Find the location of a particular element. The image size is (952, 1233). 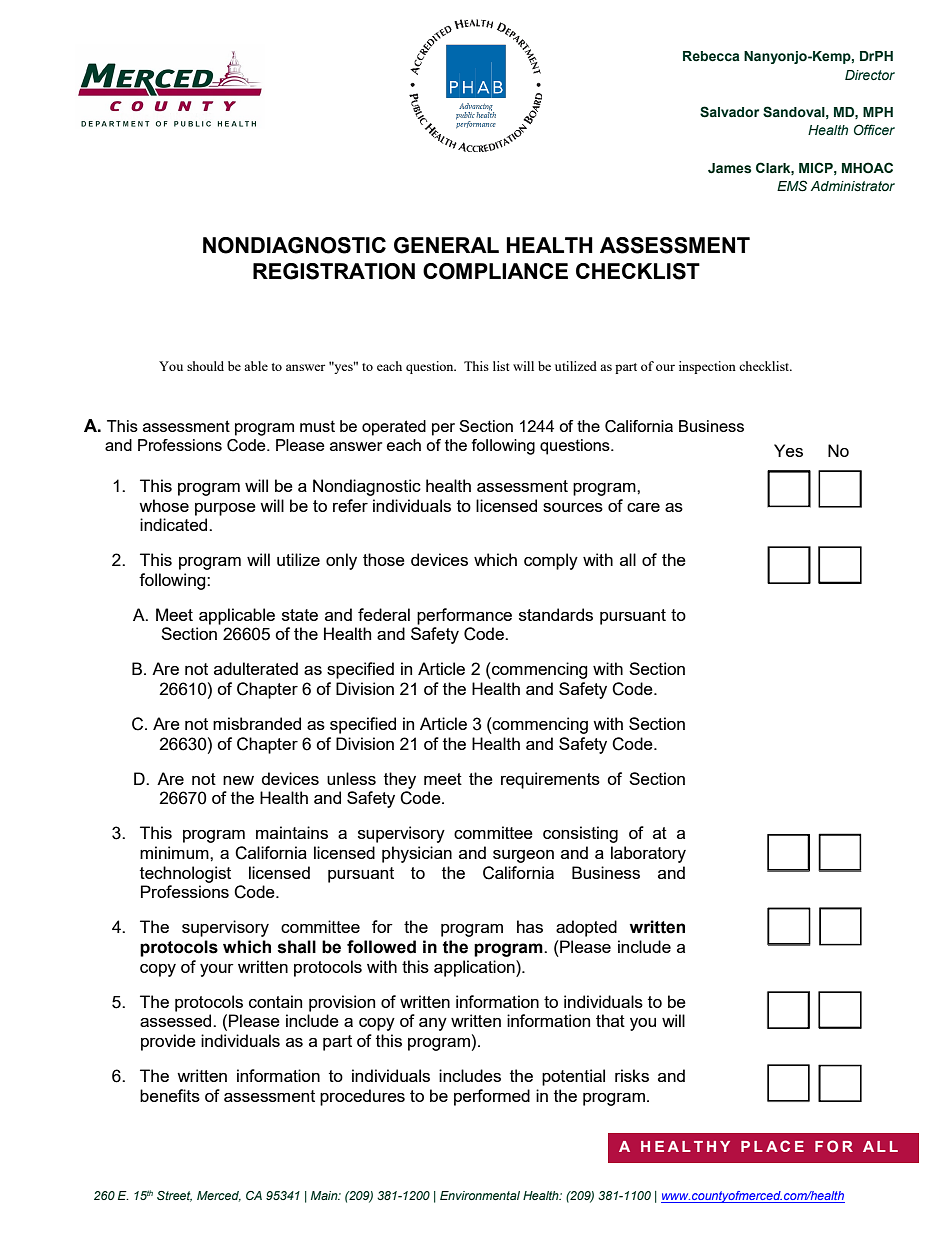

COMPLIANCE is located at coordinates (495, 271).
